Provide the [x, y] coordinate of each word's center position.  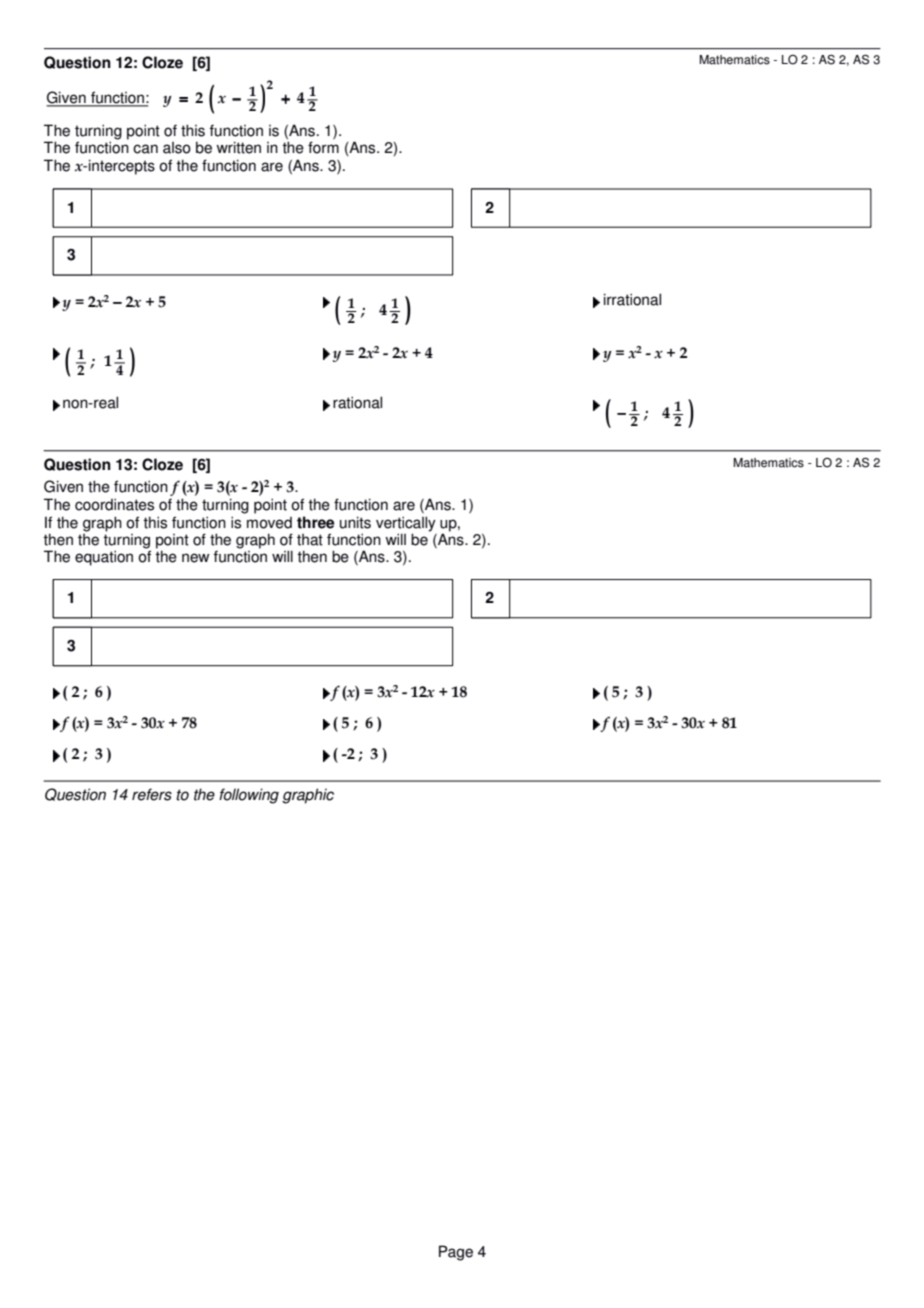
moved [269, 523]
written [238, 147]
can [145, 149]
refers [152, 794]
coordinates [114, 504]
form [323, 147]
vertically [406, 525]
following [249, 796]
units [355, 522]
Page [456, 1253]
